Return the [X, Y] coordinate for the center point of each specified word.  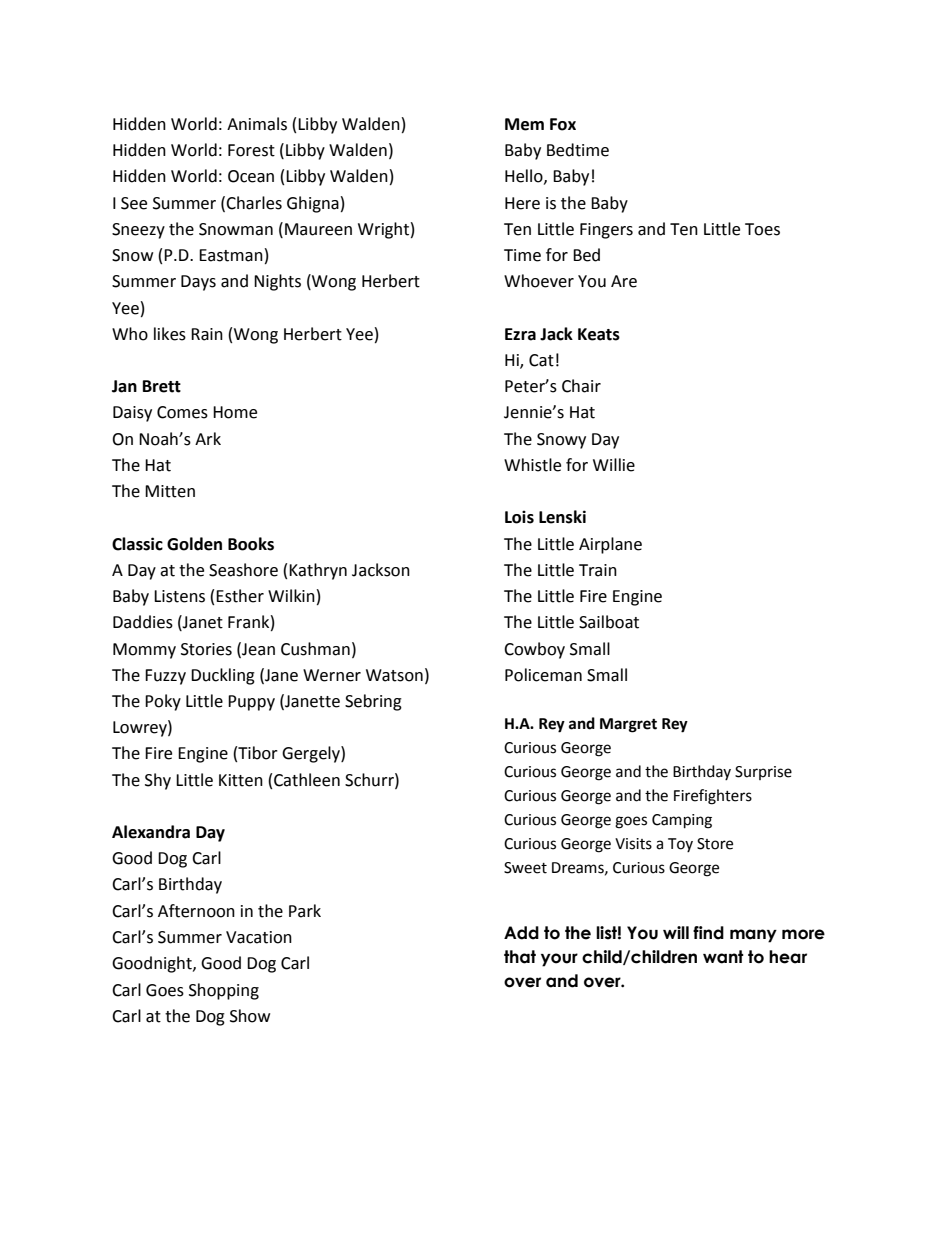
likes [170, 334]
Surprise [763, 773]
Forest [251, 150]
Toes [762, 229]
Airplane [610, 545]
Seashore [243, 570]
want [723, 957]
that [520, 957]
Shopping [224, 991]
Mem [524, 124]
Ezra [520, 334]
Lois [519, 517]
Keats [599, 334]
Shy [158, 781]
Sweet [525, 868]
